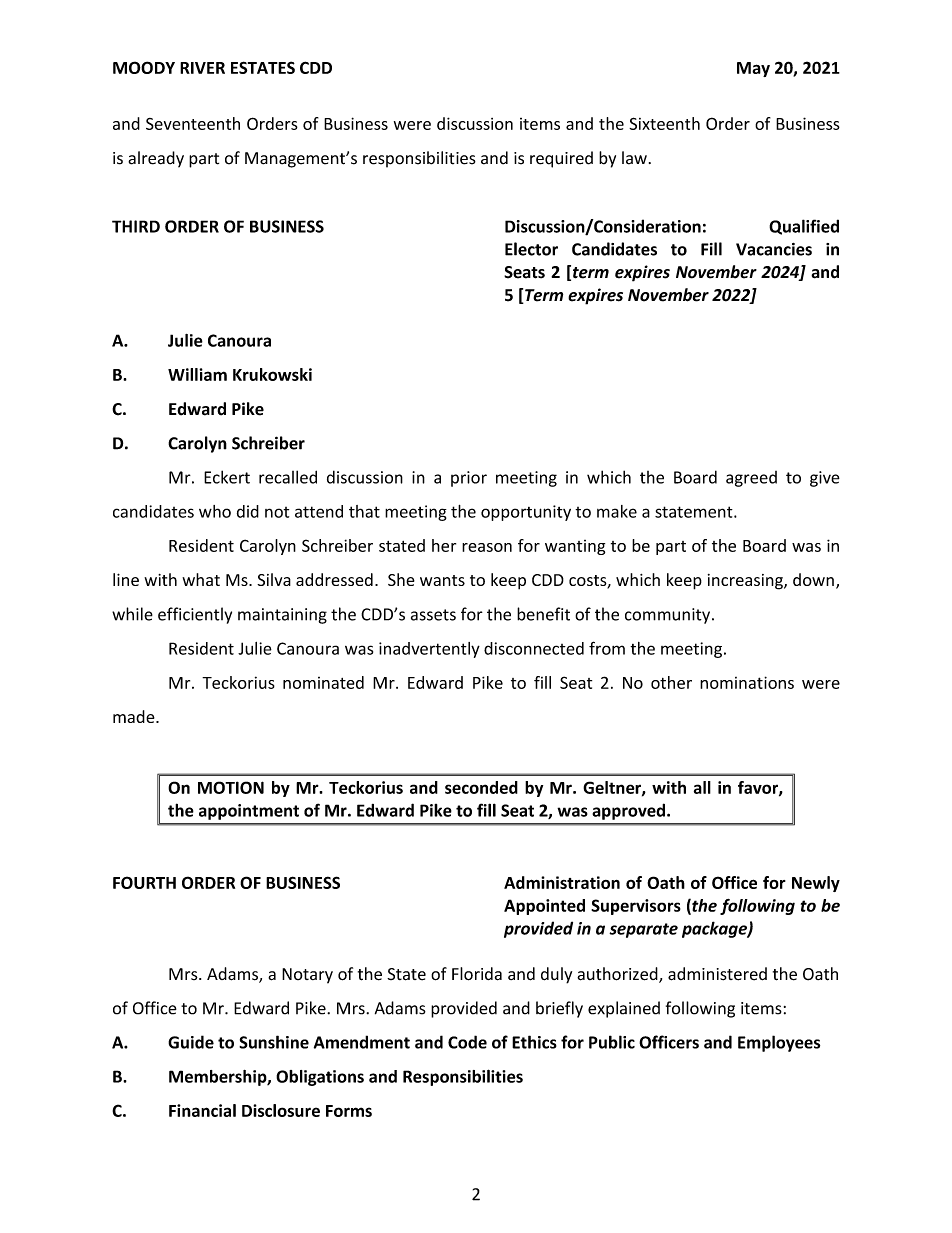 Image resolution: width=952 pixels, height=1233 pixels. Describe the element at coordinates (442, 580) in the image. I see `wants` at that location.
